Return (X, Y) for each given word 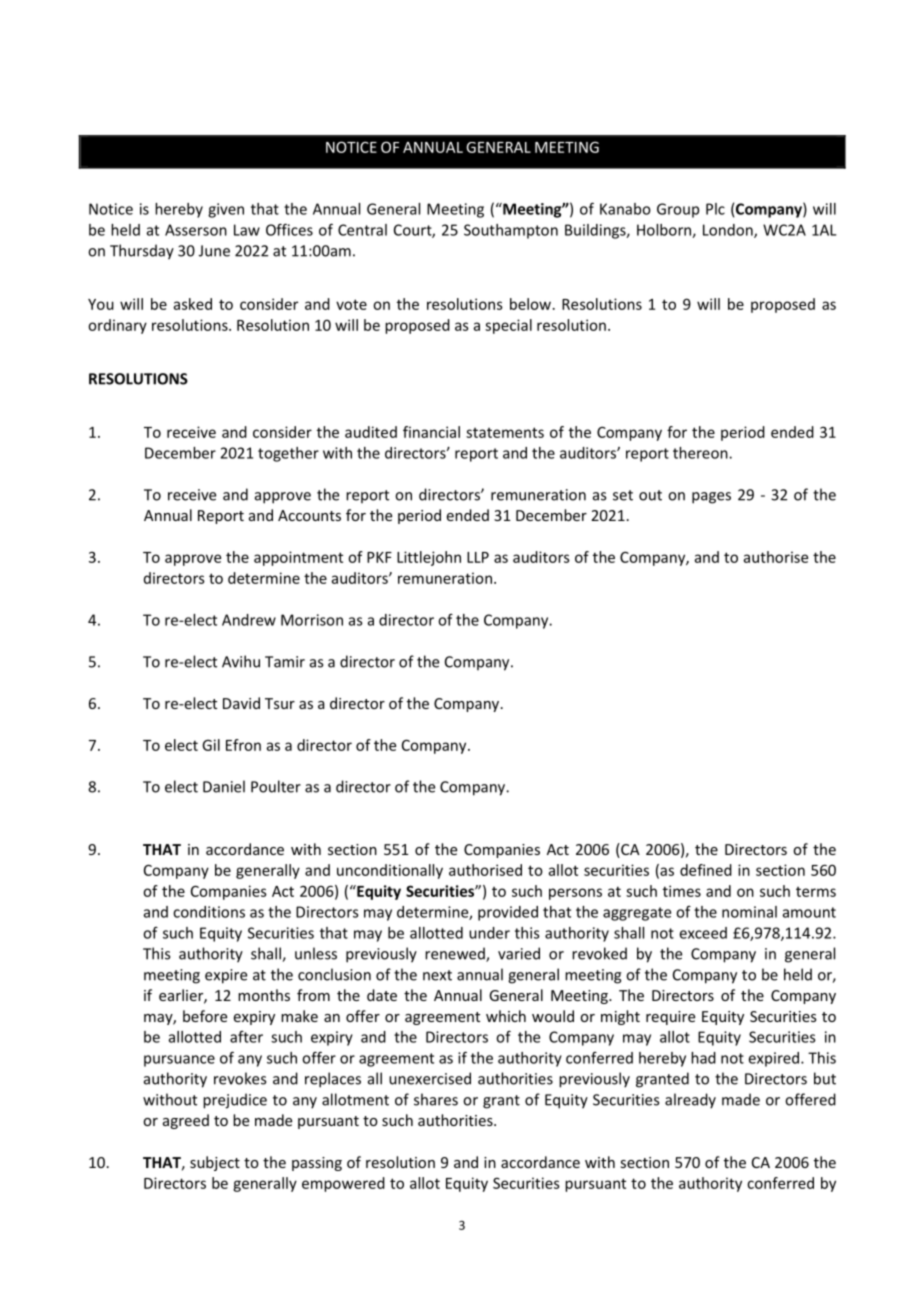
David (241, 703)
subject (215, 1163)
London (729, 231)
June (214, 251)
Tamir (285, 662)
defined (706, 870)
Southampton (511, 231)
